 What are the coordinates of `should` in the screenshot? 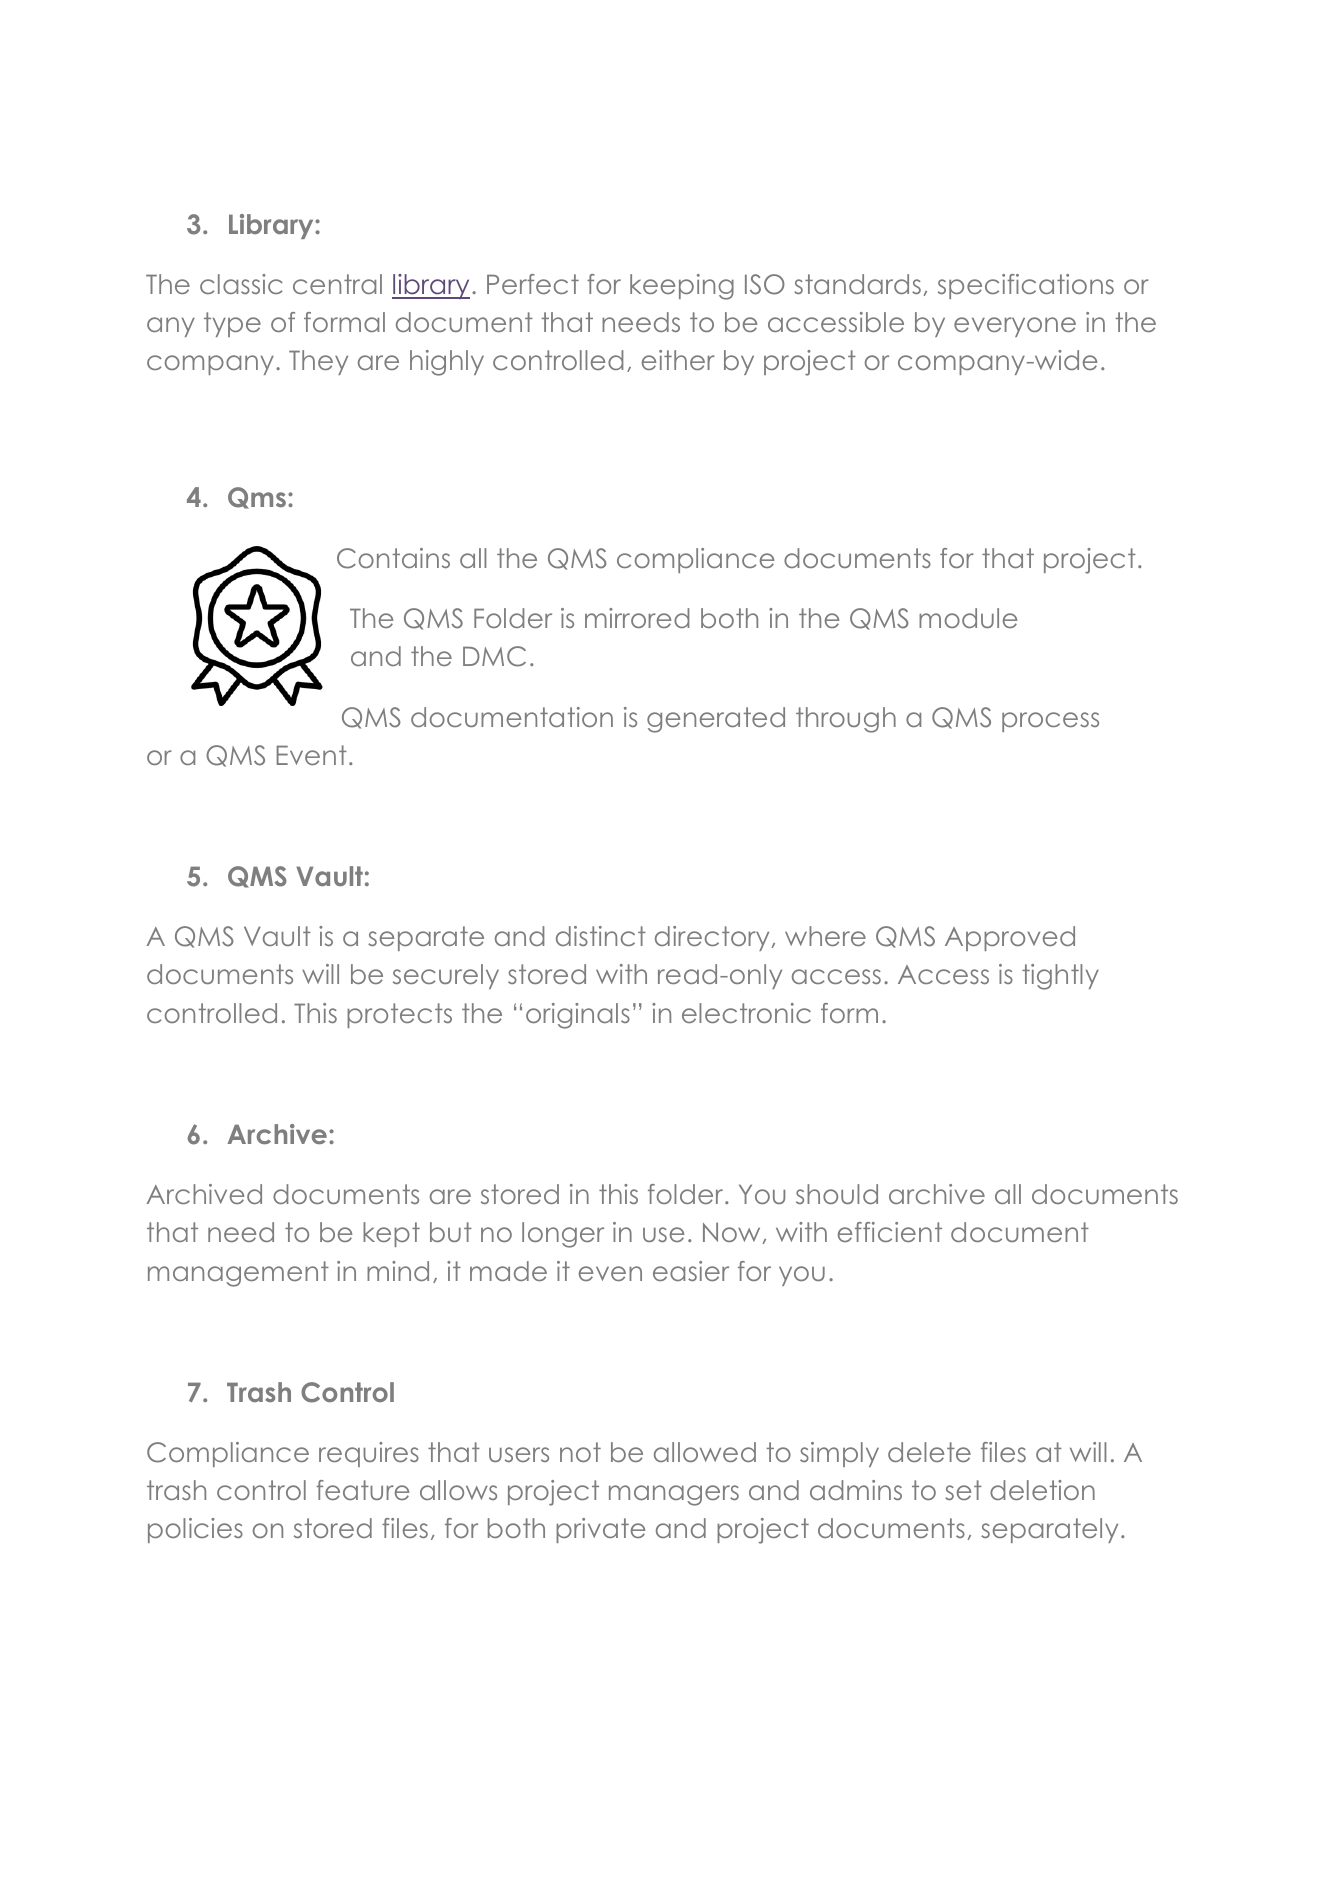 It's located at (837, 1194).
